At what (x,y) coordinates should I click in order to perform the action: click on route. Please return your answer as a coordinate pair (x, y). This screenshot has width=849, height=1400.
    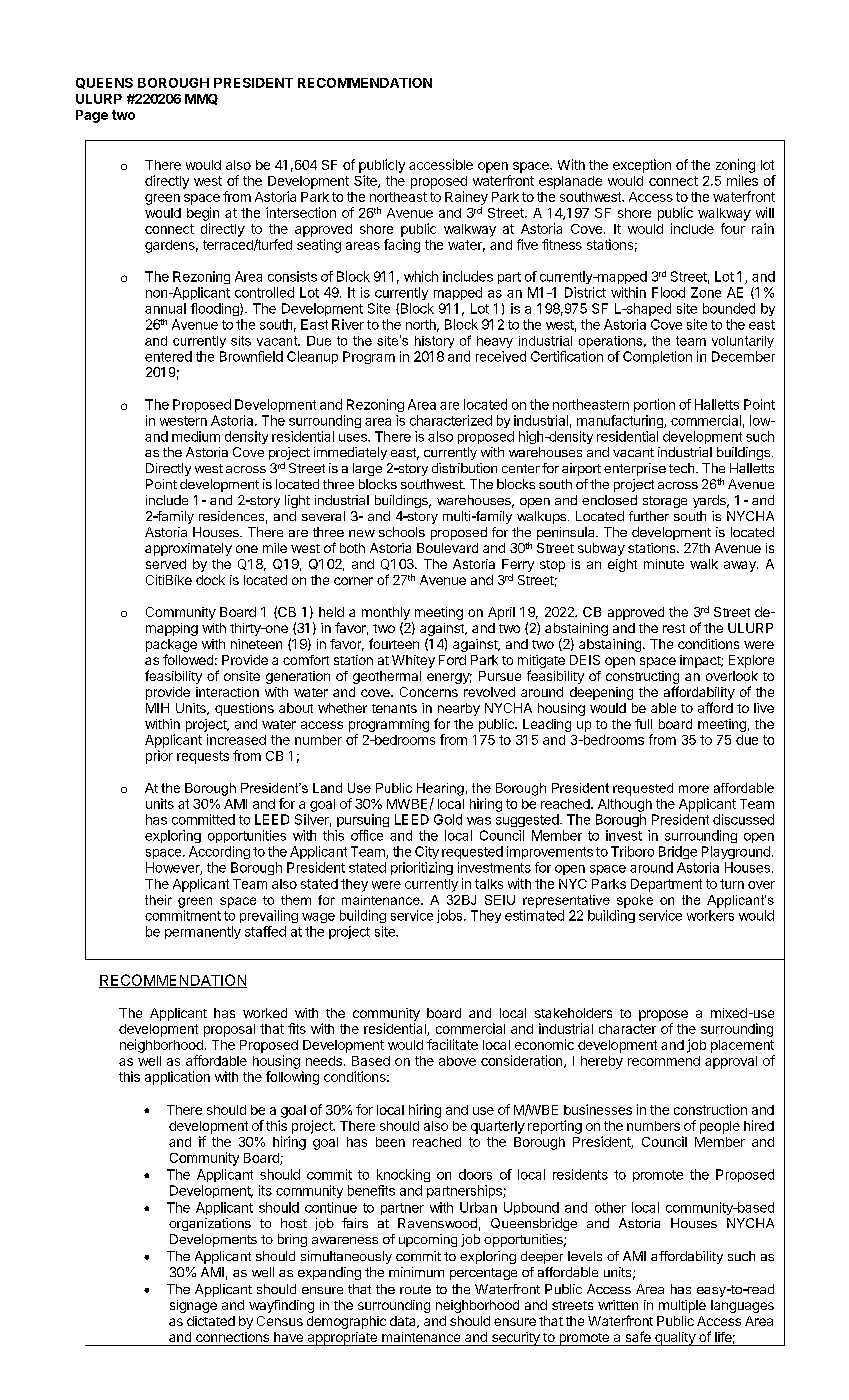
    Looking at the image, I should click on (415, 1289).
